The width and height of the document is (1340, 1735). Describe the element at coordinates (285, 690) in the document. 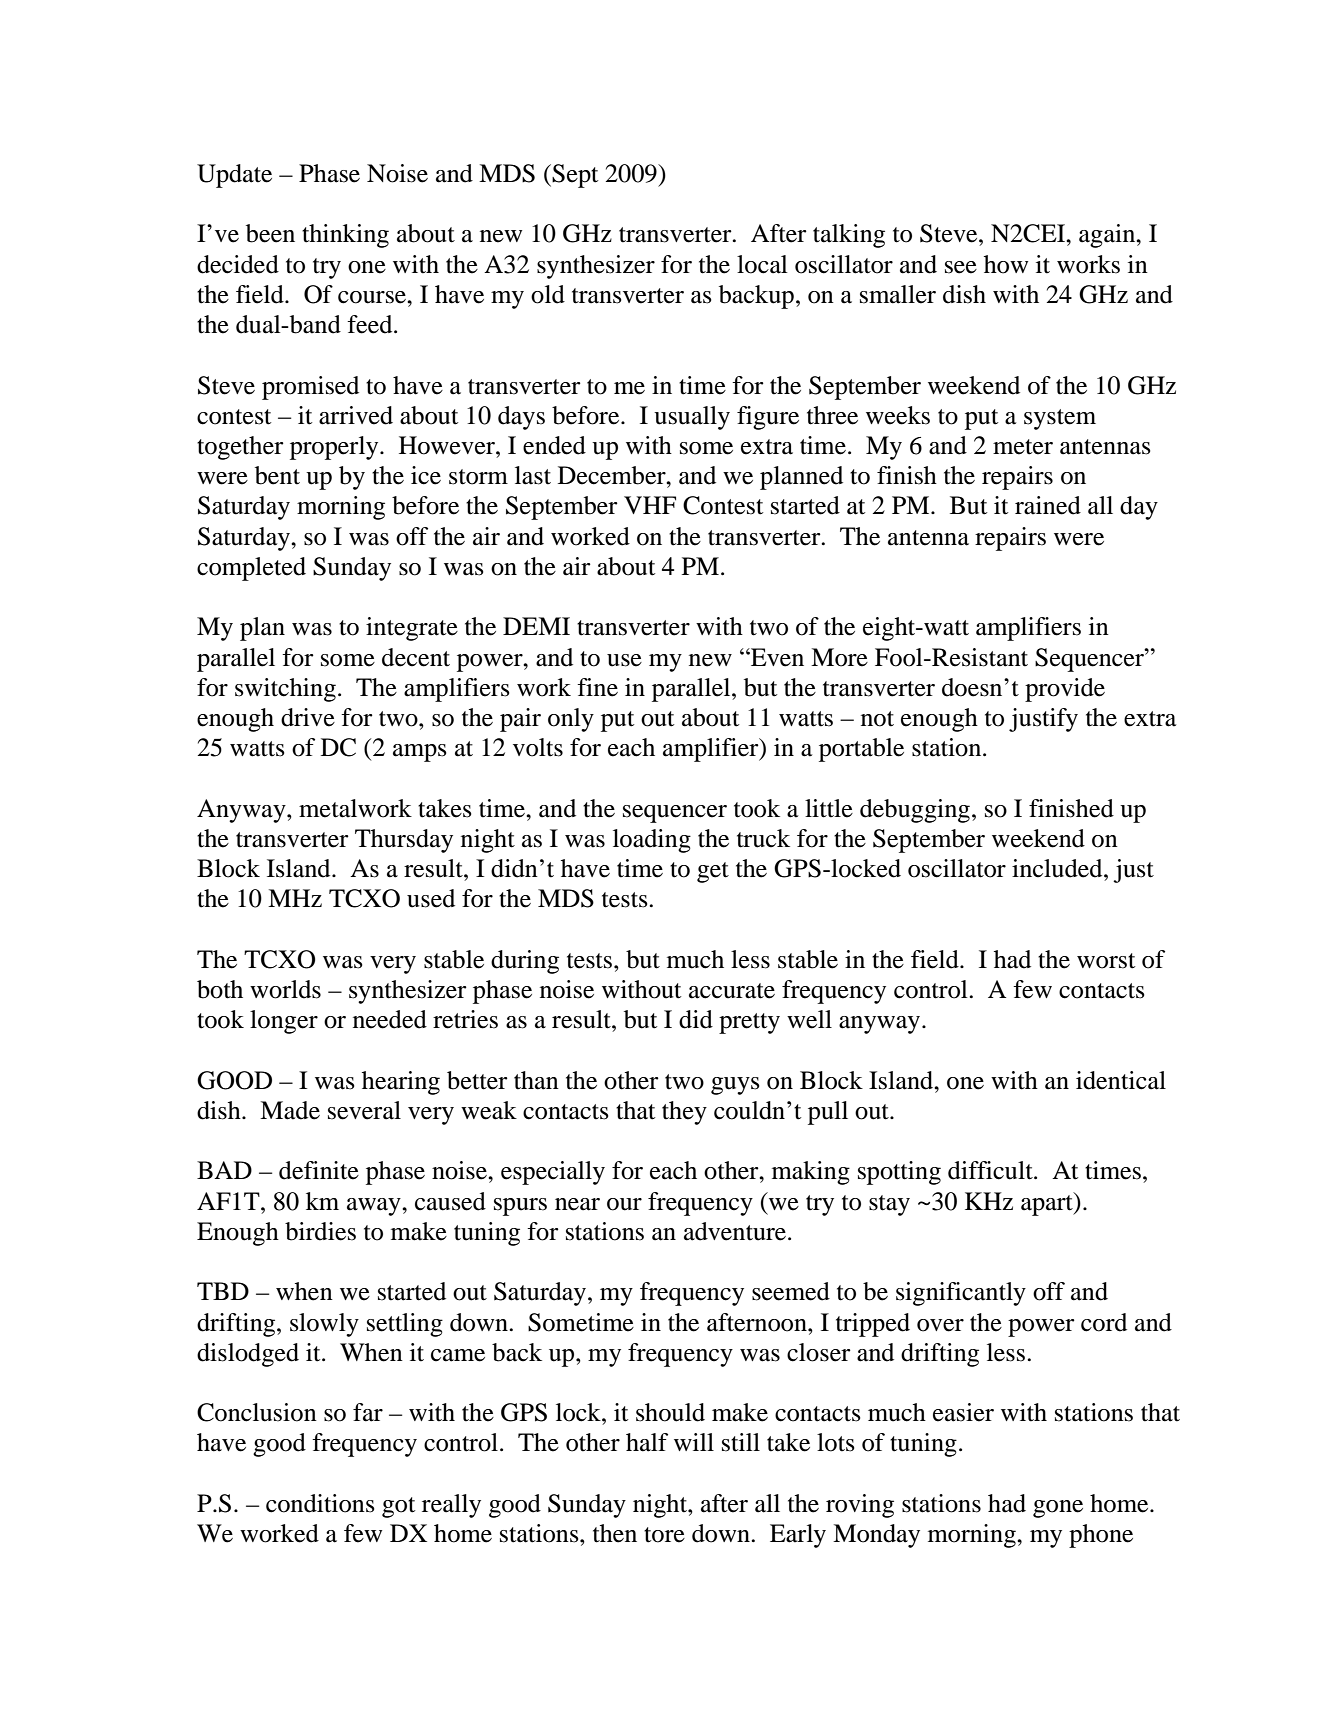

I see `switching` at that location.
